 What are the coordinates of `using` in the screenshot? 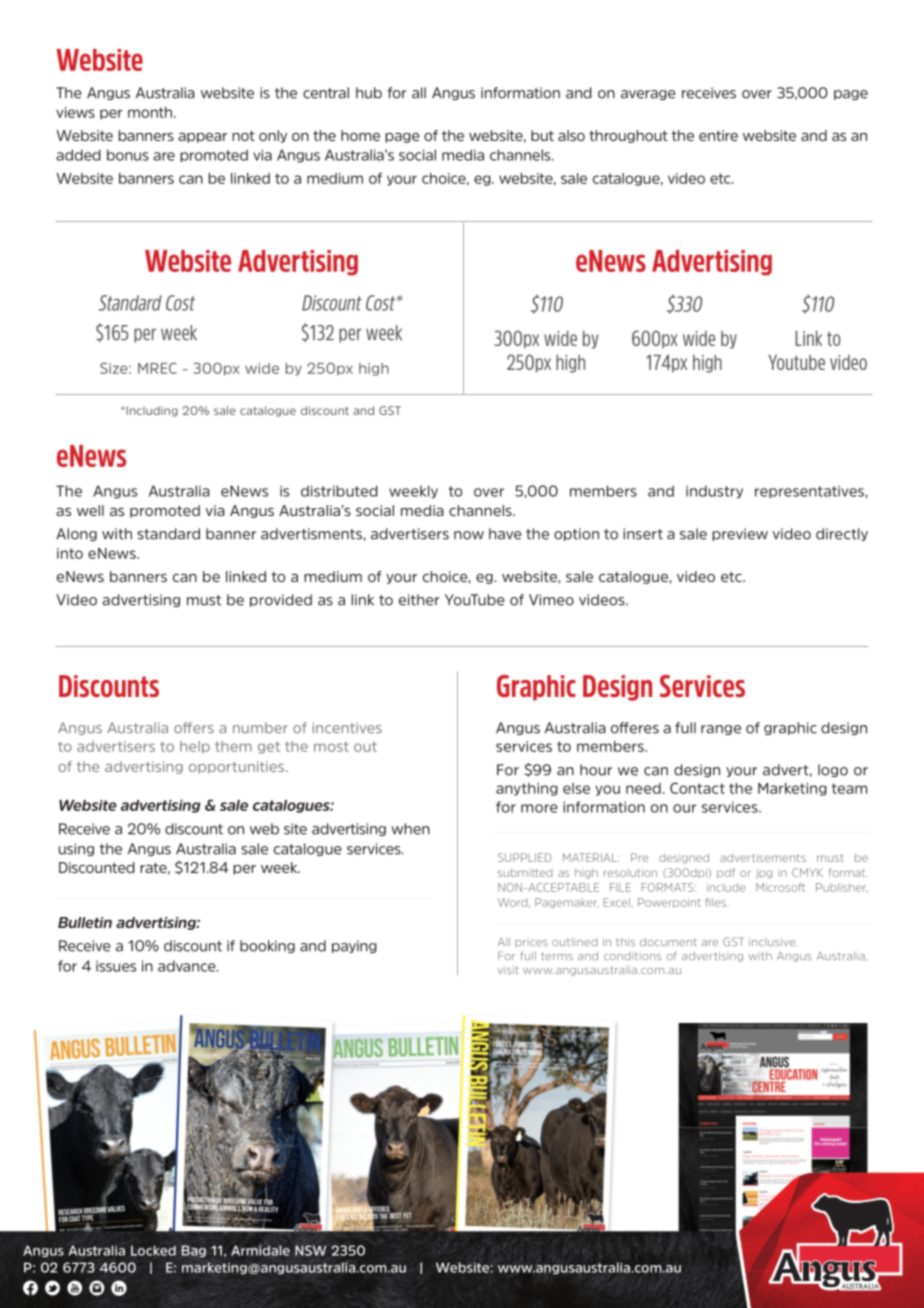 It's located at (76, 849).
